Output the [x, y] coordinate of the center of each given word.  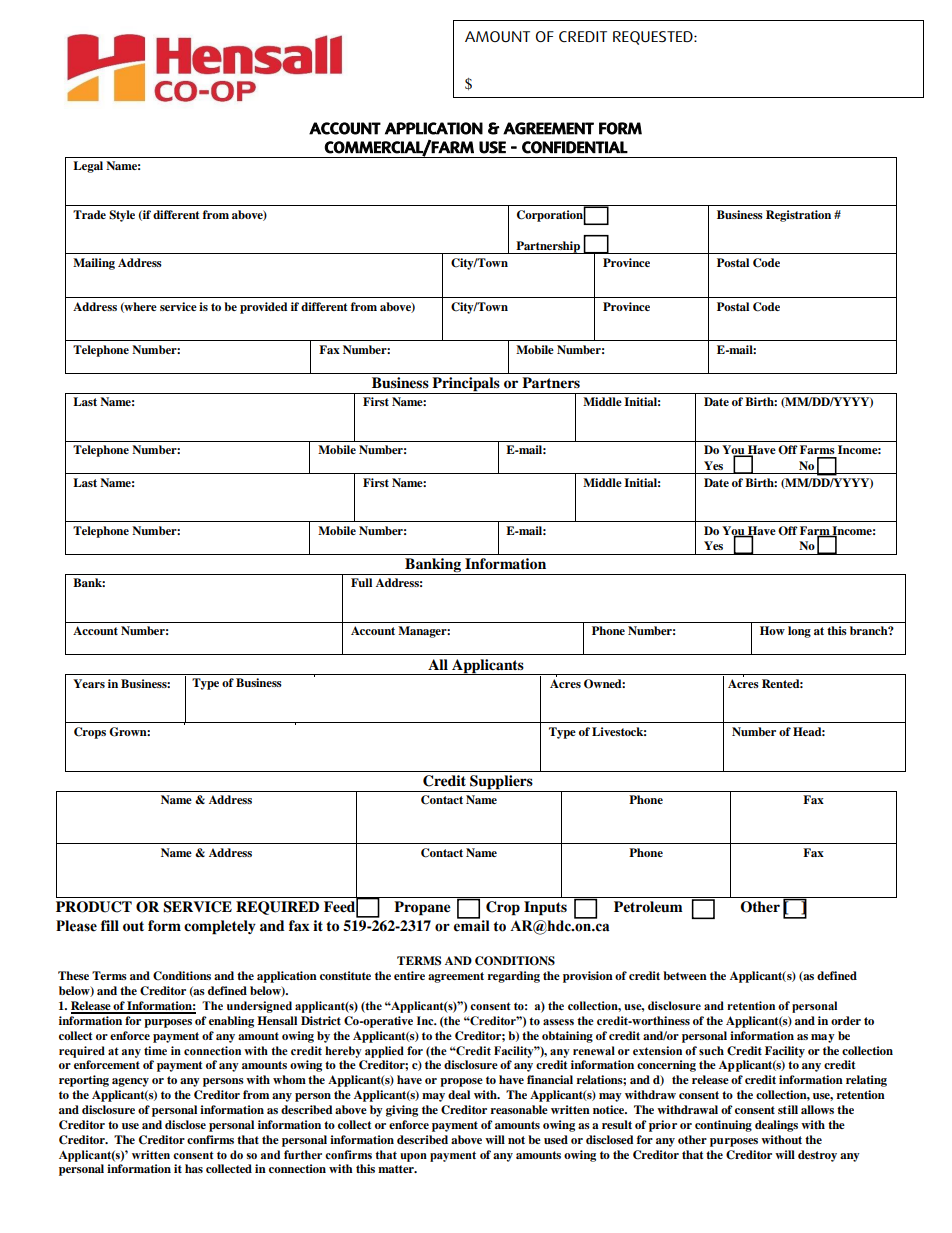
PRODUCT [94, 907]
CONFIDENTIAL [575, 147]
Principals [466, 385]
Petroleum [648, 906]
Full [361, 582]
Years [89, 683]
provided [264, 308]
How [772, 630]
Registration [798, 216]
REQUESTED [654, 38]
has [194, 1168]
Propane [422, 908]
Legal [88, 167]
